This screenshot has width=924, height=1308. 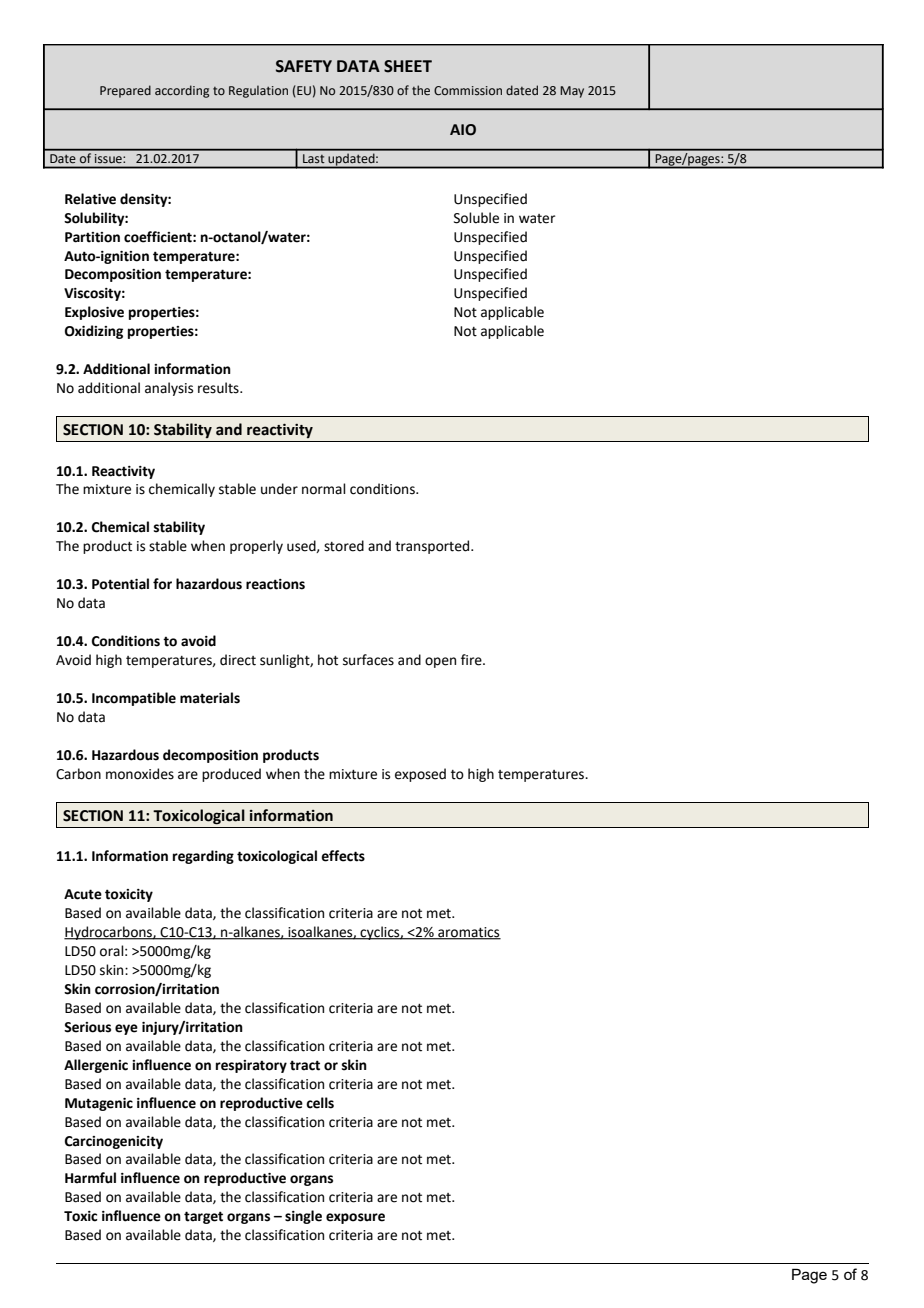 What do you see at coordinates (125, 91) in the screenshot?
I see `Prepared` at bounding box center [125, 91].
